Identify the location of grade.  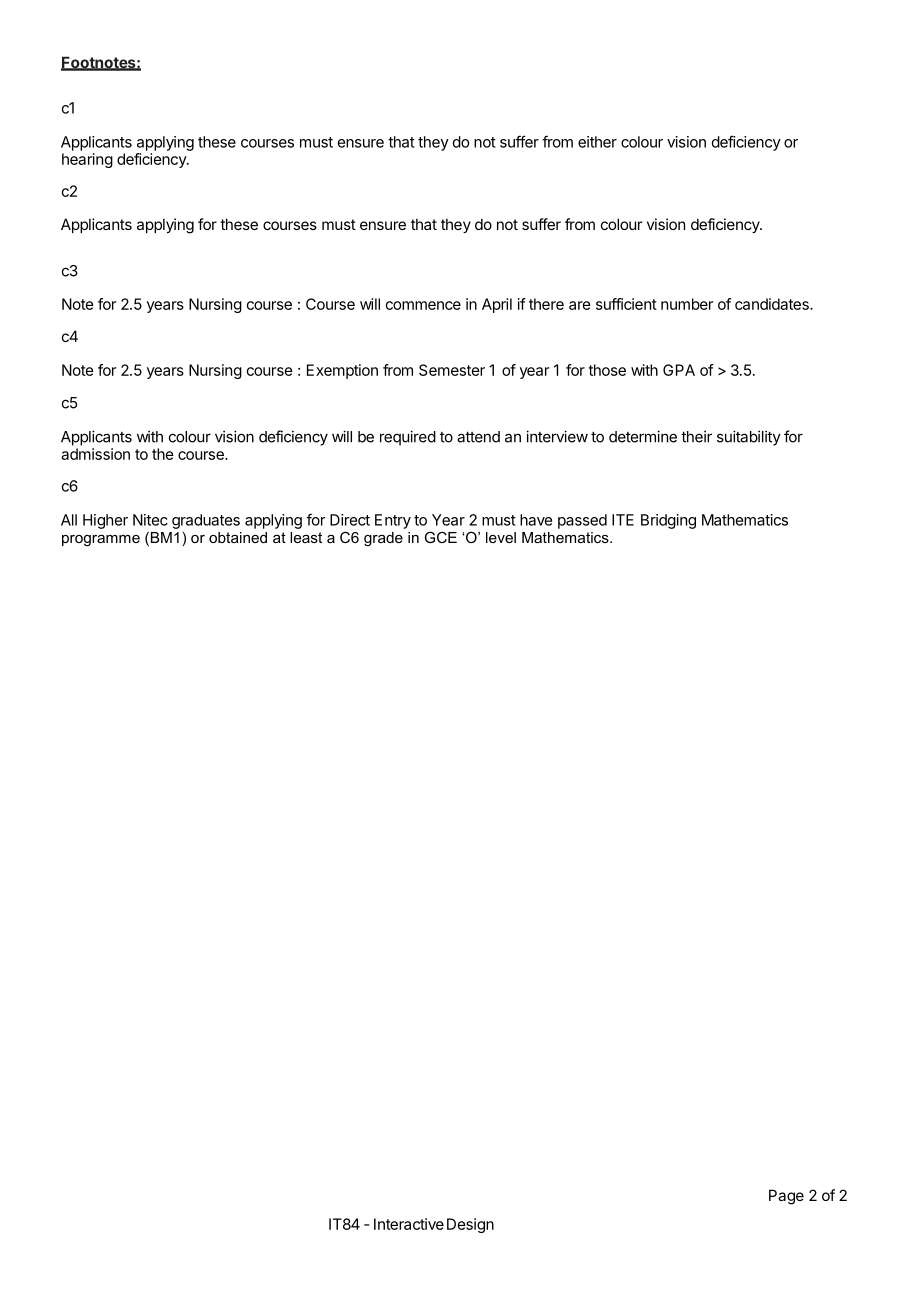
(383, 539).
